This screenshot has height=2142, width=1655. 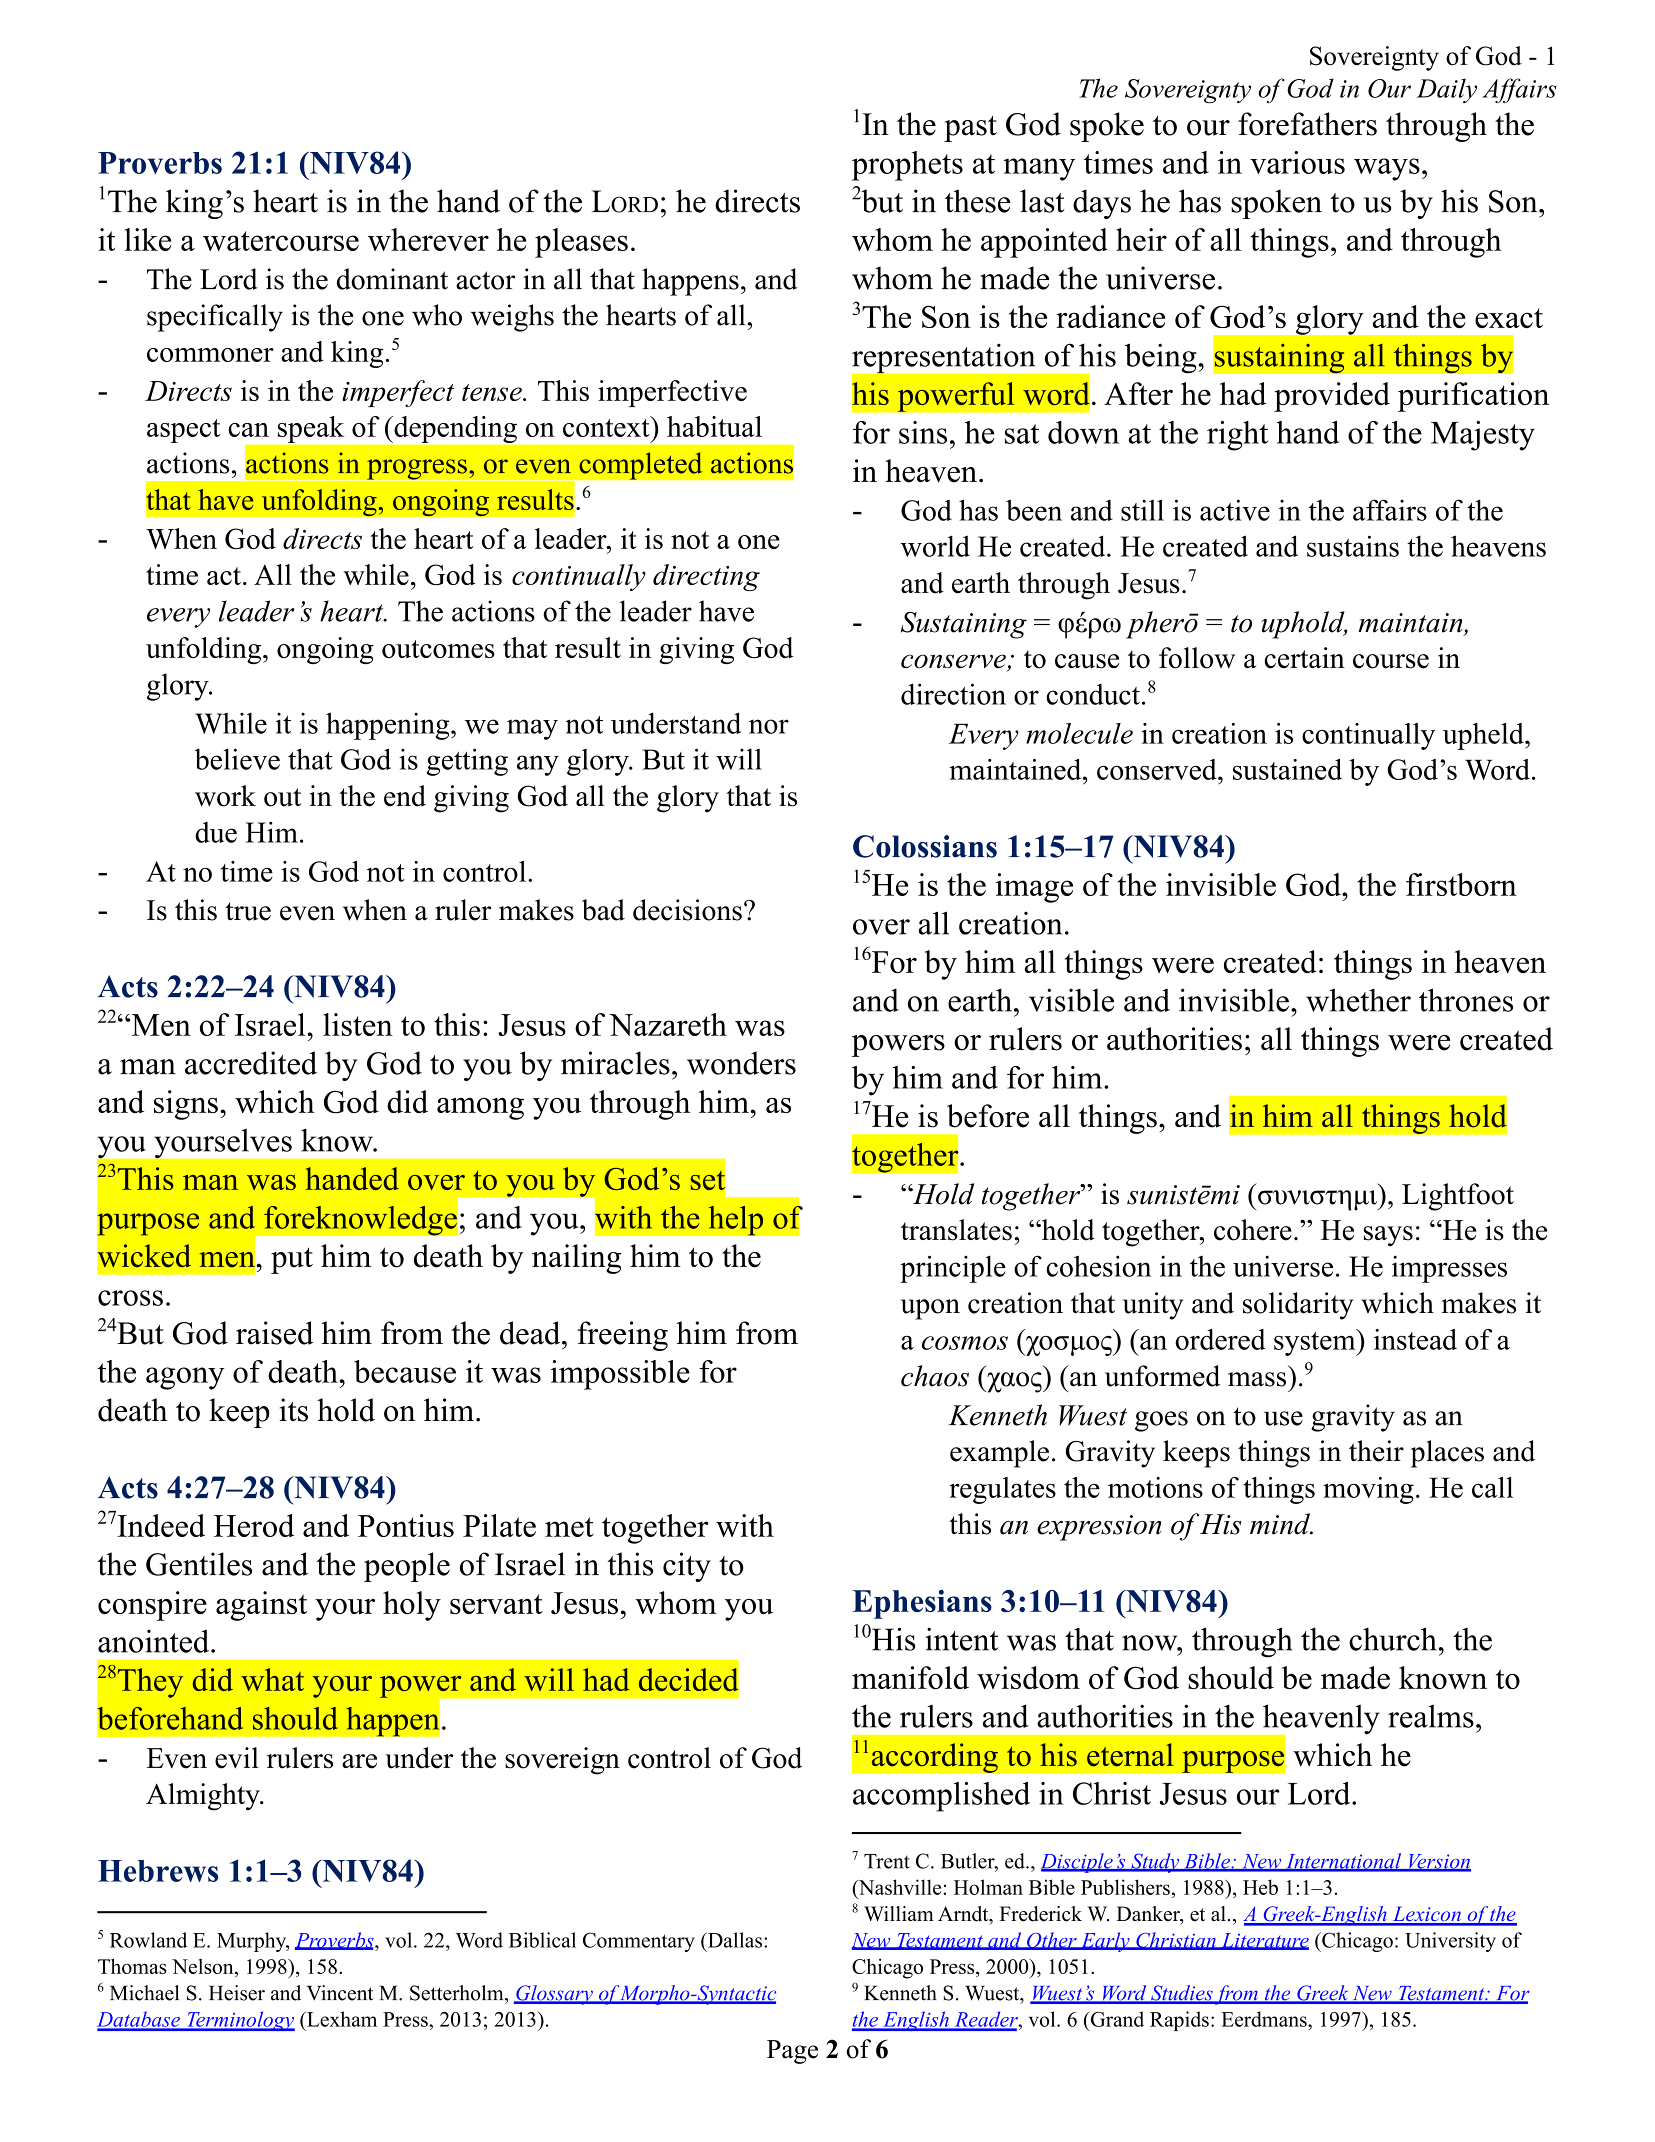 I want to click on mind, so click(x=1281, y=1524).
